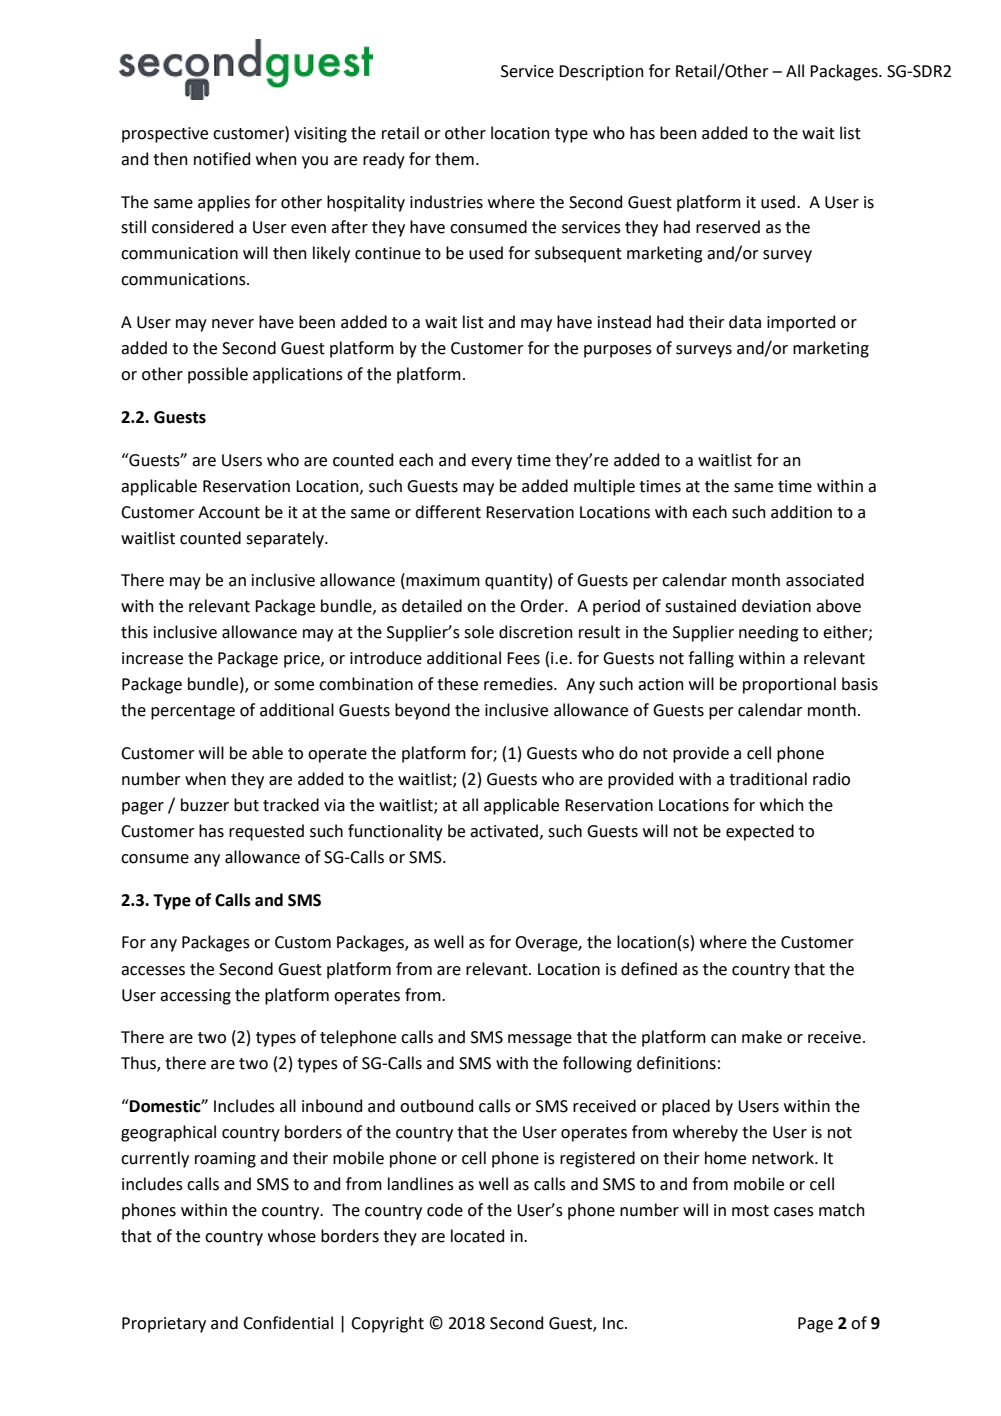 The height and width of the page is (1416, 1001). I want to click on notified, so click(222, 159).
